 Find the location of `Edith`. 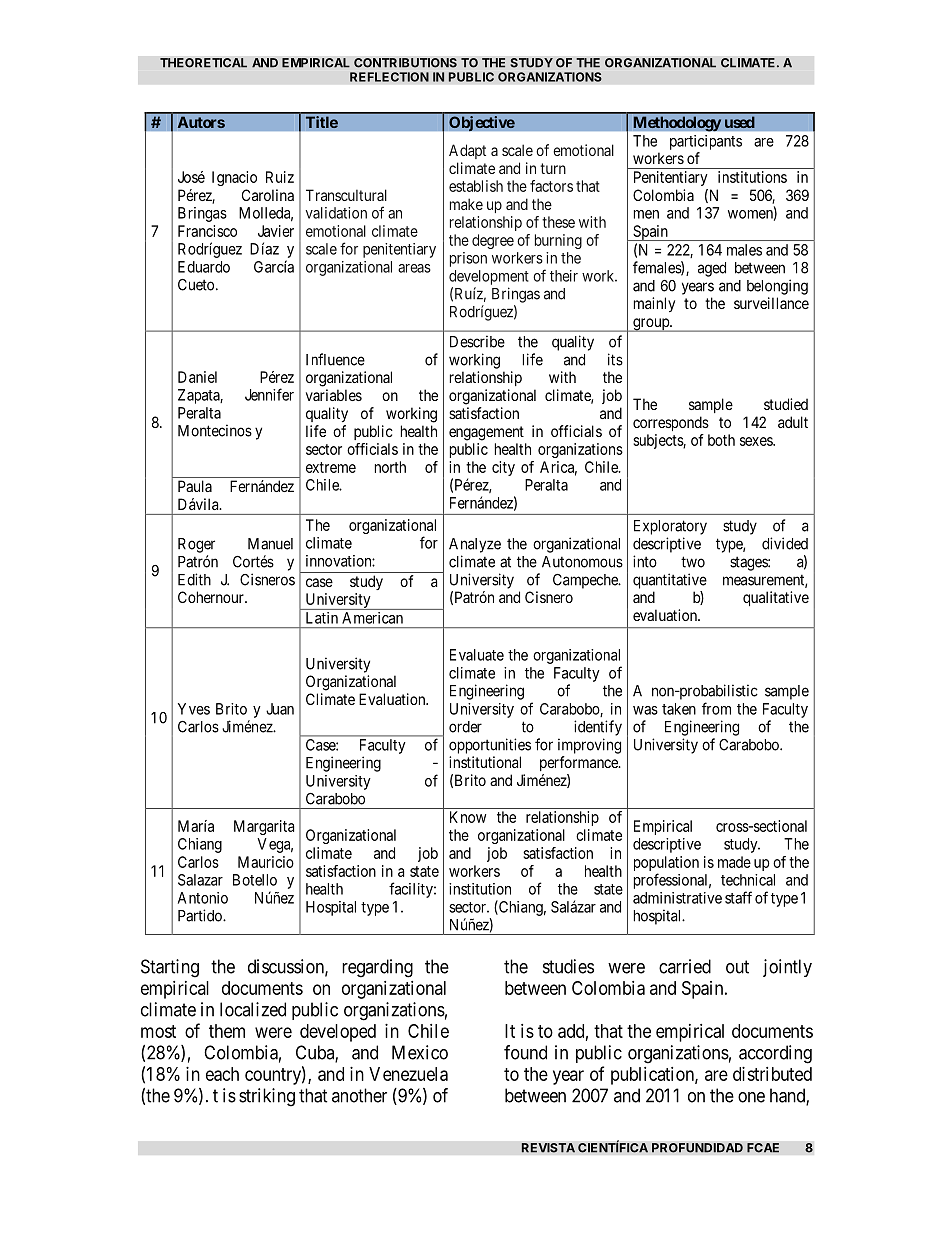

Edith is located at coordinates (194, 579).
